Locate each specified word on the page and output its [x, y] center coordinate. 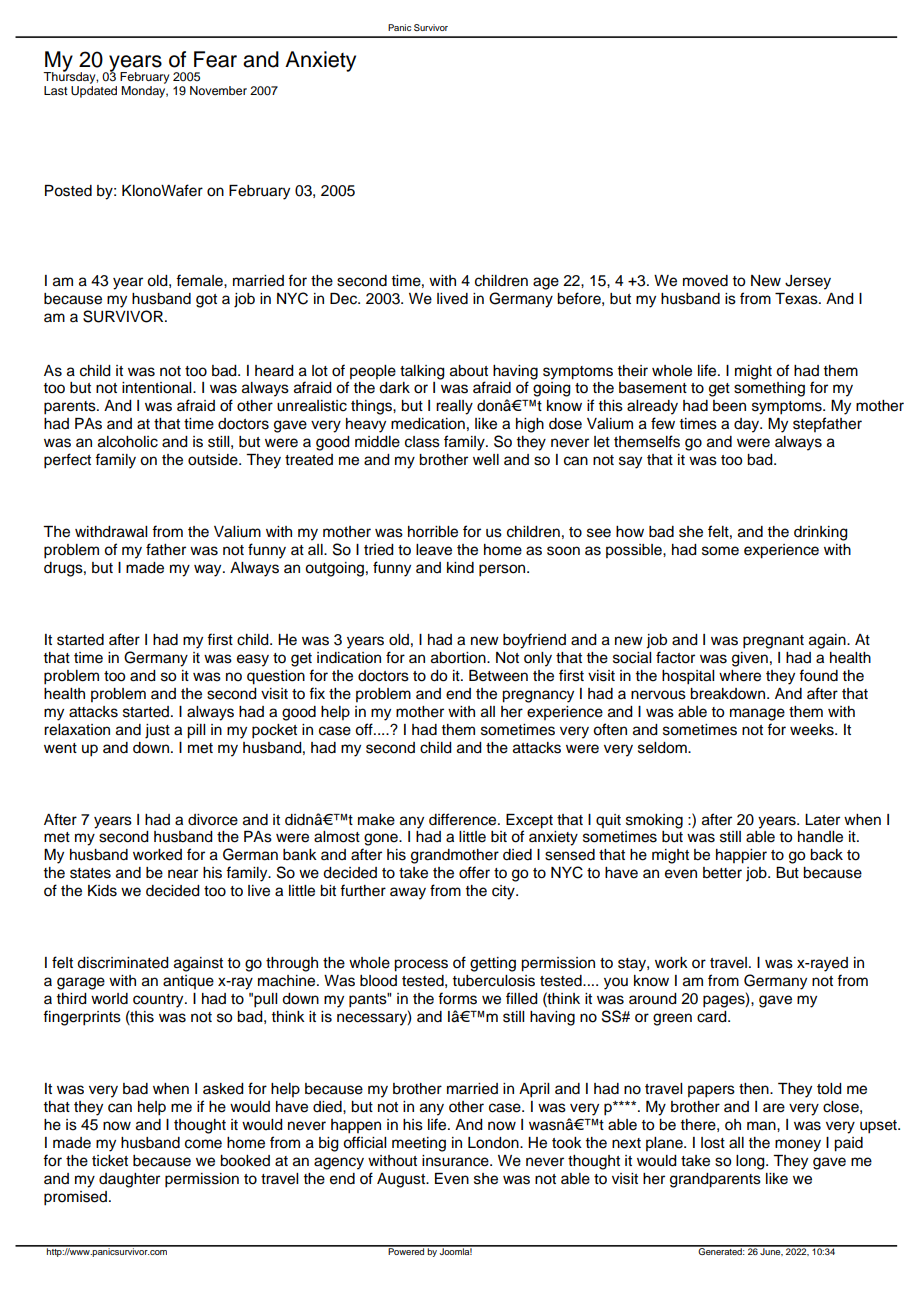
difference [464, 819]
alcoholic [128, 442]
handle [820, 837]
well [486, 460]
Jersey [808, 282]
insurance [456, 1161]
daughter [129, 1180]
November [218, 90]
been [729, 406]
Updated [94, 92]
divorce [213, 820]
